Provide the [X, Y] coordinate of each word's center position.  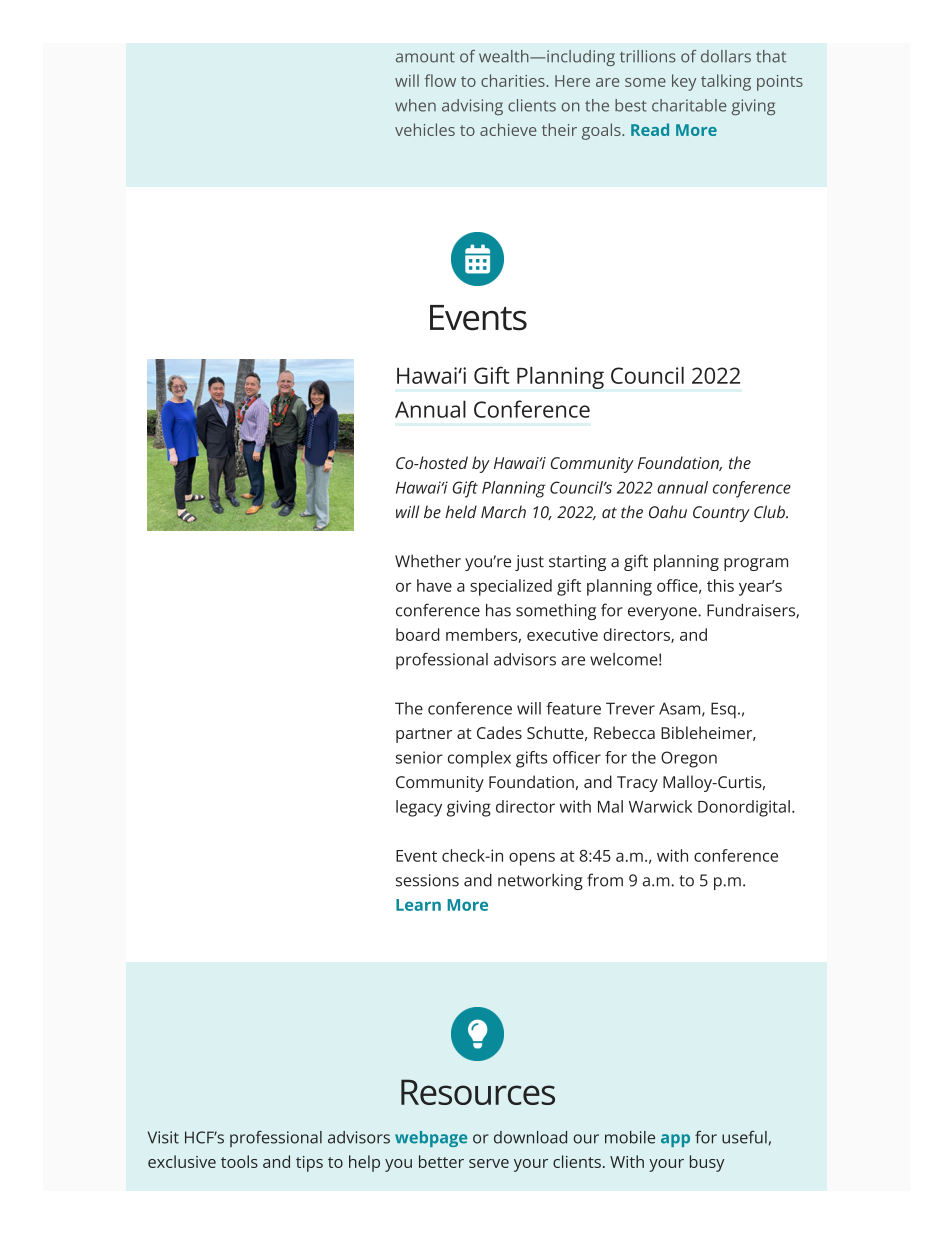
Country [721, 514]
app [675, 1140]
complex [479, 759]
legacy [419, 808]
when [415, 105]
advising [472, 107]
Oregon [689, 759]
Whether [428, 561]
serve [489, 1163]
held [461, 511]
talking [726, 82]
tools [239, 1161]
